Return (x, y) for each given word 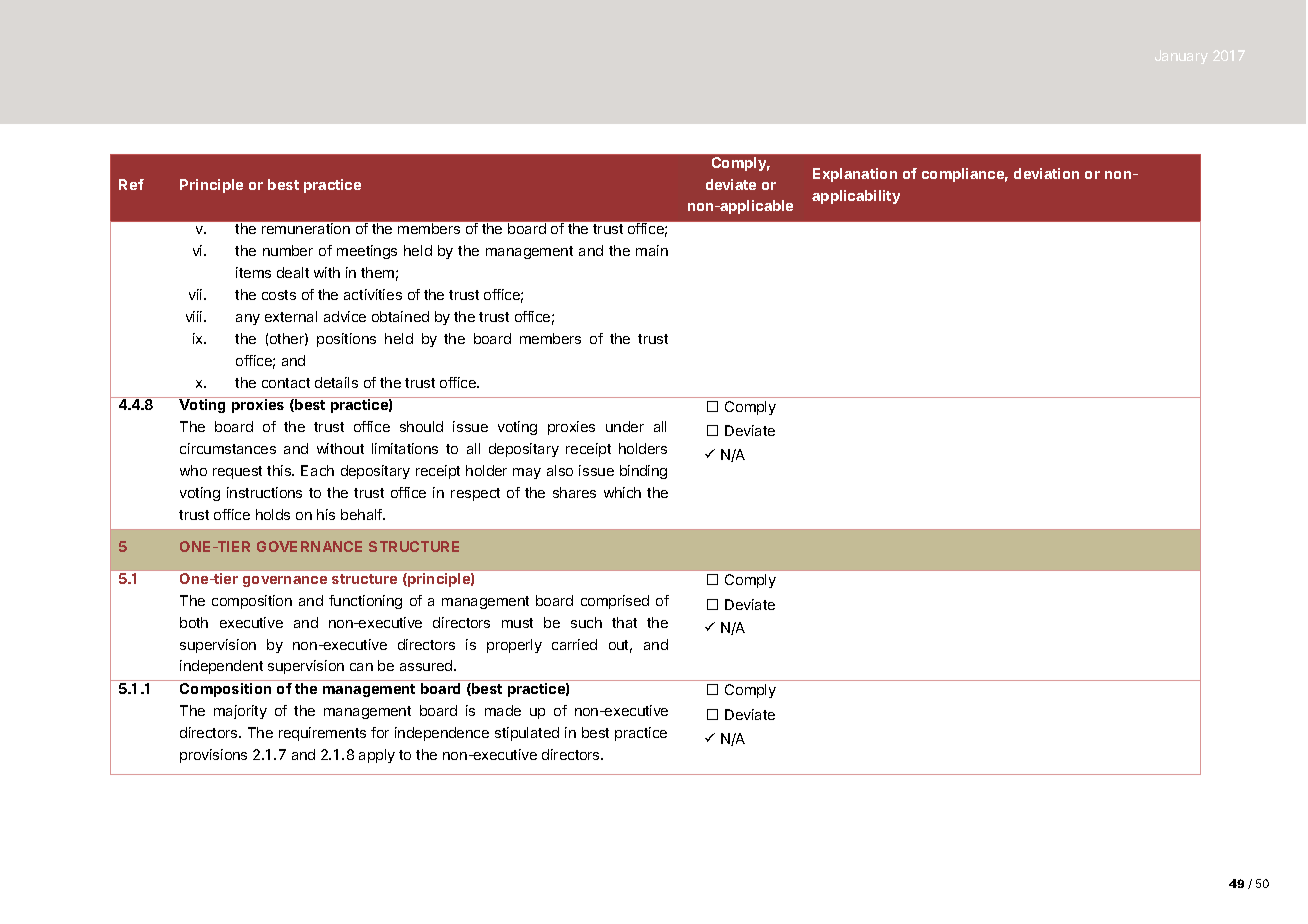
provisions (213, 756)
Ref (131, 184)
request (237, 472)
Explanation (855, 175)
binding (643, 472)
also (560, 470)
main (652, 250)
